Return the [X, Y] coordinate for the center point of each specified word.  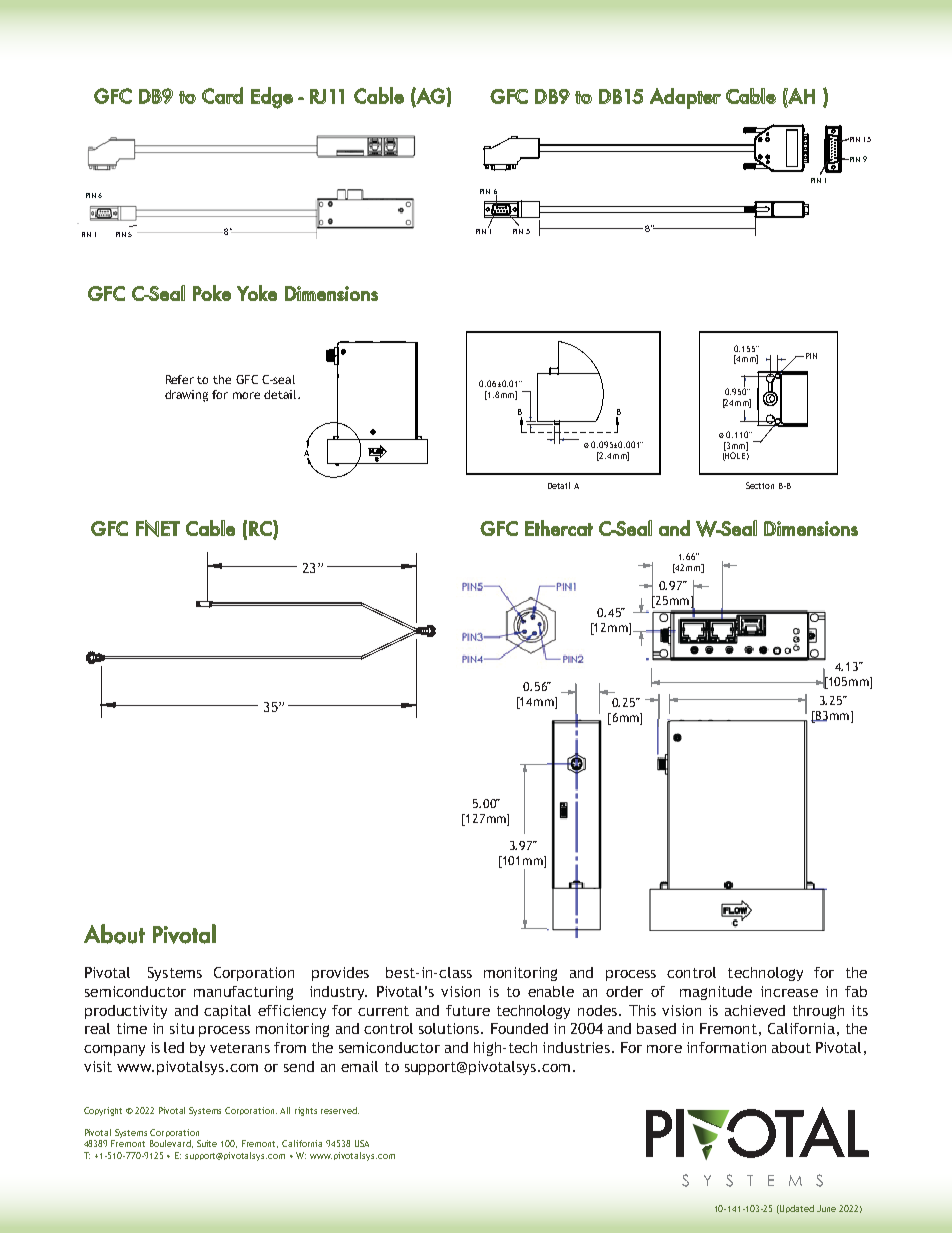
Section [760, 485]
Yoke [257, 293]
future [468, 1010]
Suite [207, 1143]
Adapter [685, 98]
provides [340, 974]
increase [789, 991]
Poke [212, 293]
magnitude [716, 993]
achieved [755, 1010]
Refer [180, 379]
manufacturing [243, 993]
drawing [186, 396]
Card [222, 95]
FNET [158, 528]
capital [227, 1012]
